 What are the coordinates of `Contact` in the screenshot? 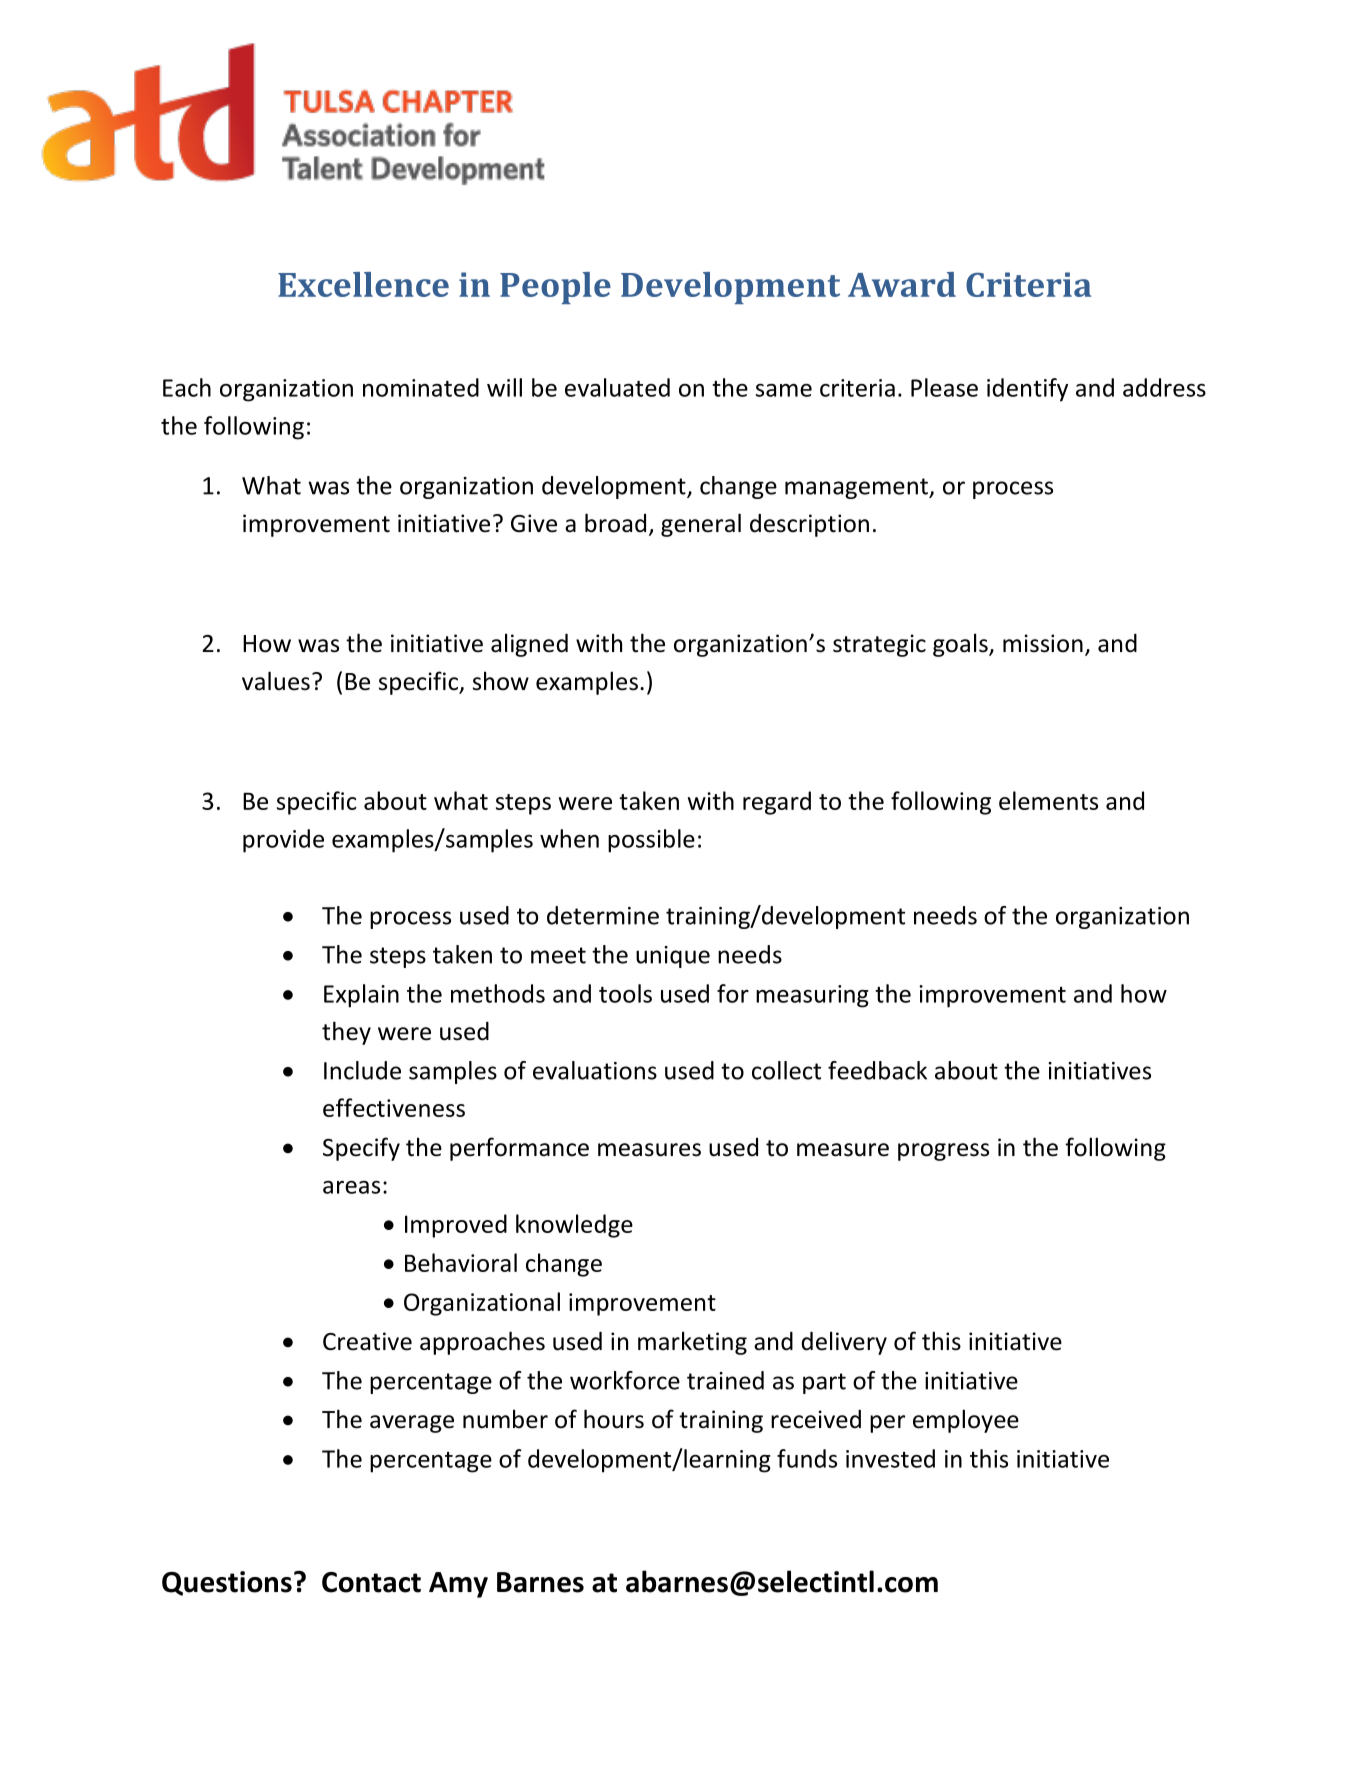 It's located at (371, 1582).
